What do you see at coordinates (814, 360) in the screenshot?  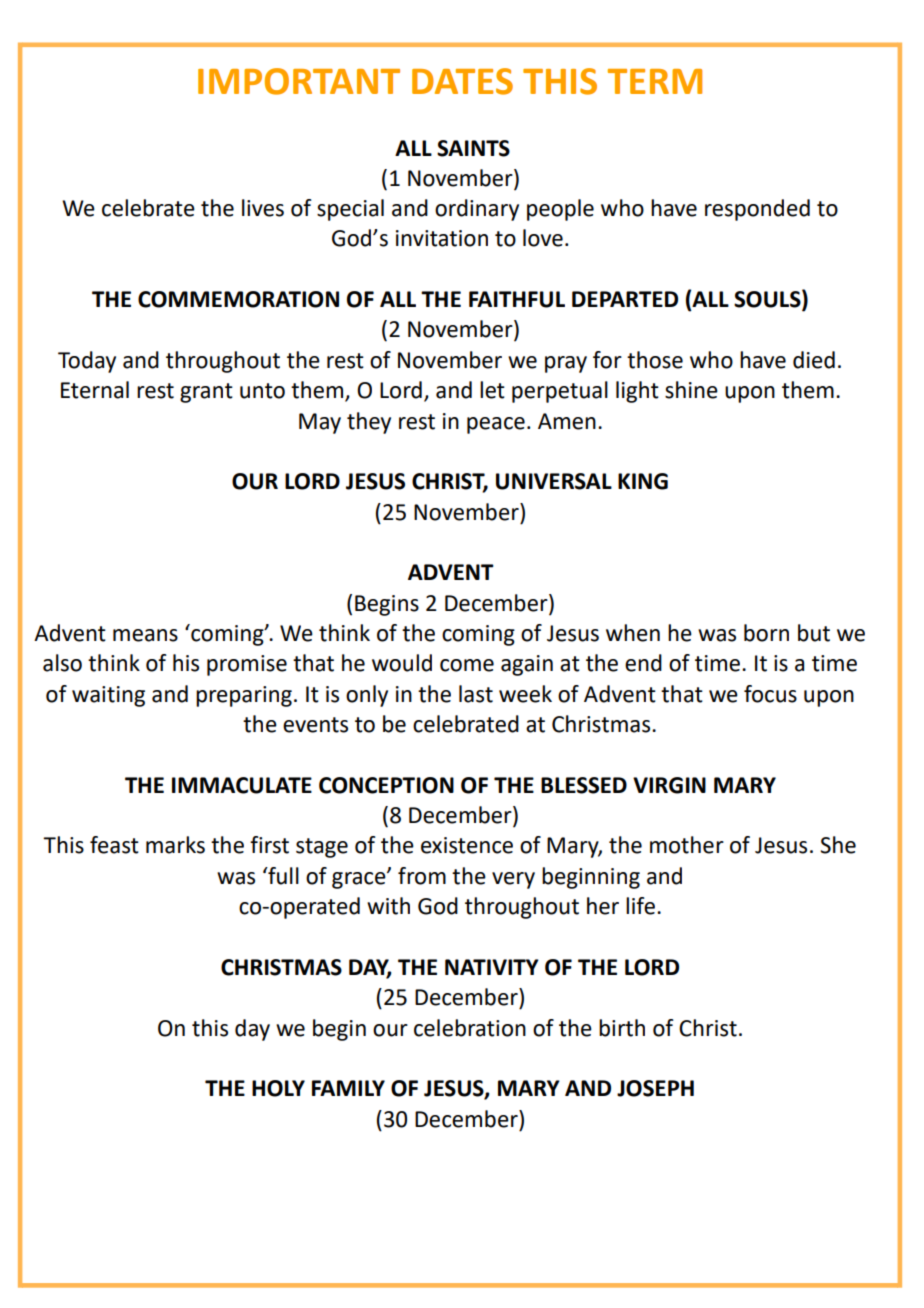 I see `died` at bounding box center [814, 360].
